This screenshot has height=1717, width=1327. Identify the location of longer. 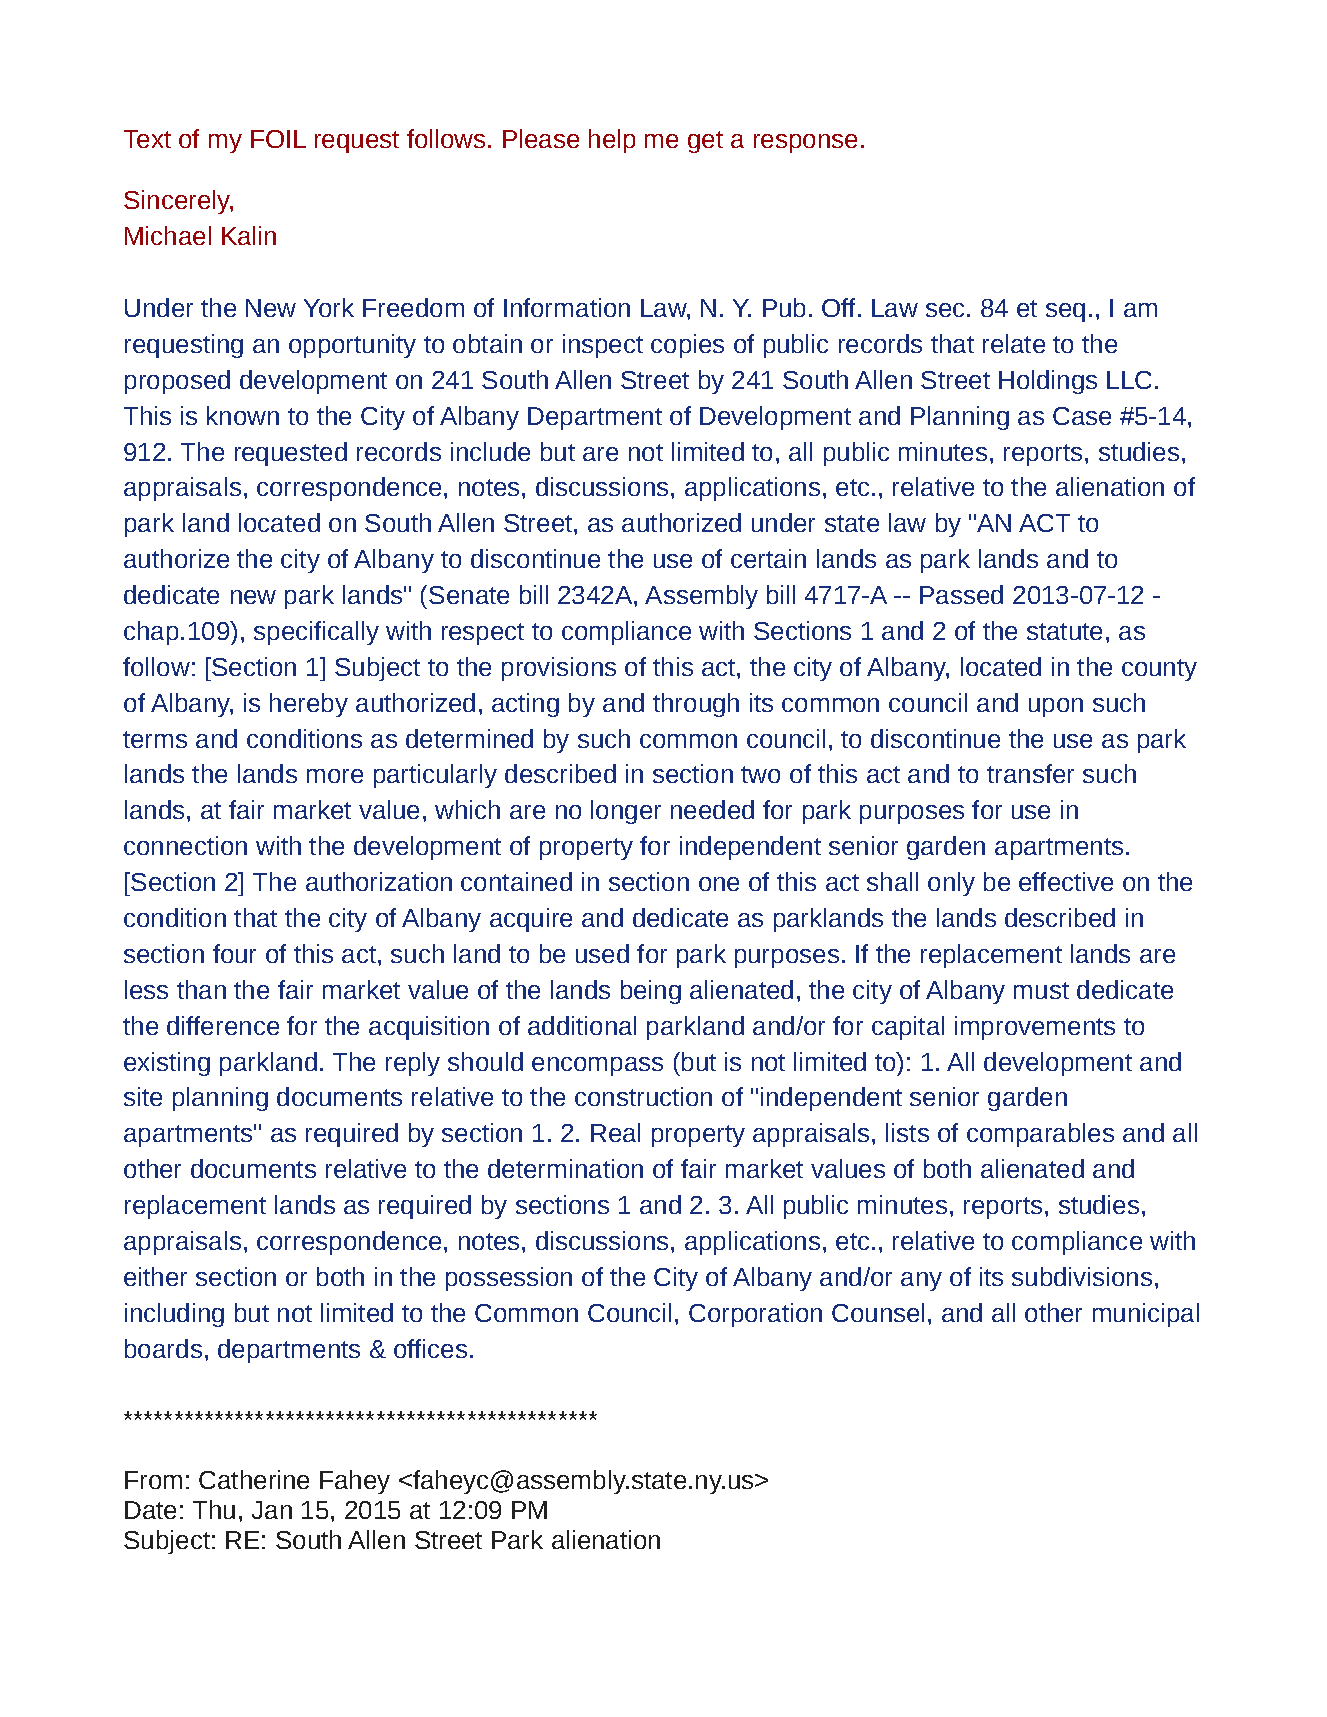
(626, 812).
